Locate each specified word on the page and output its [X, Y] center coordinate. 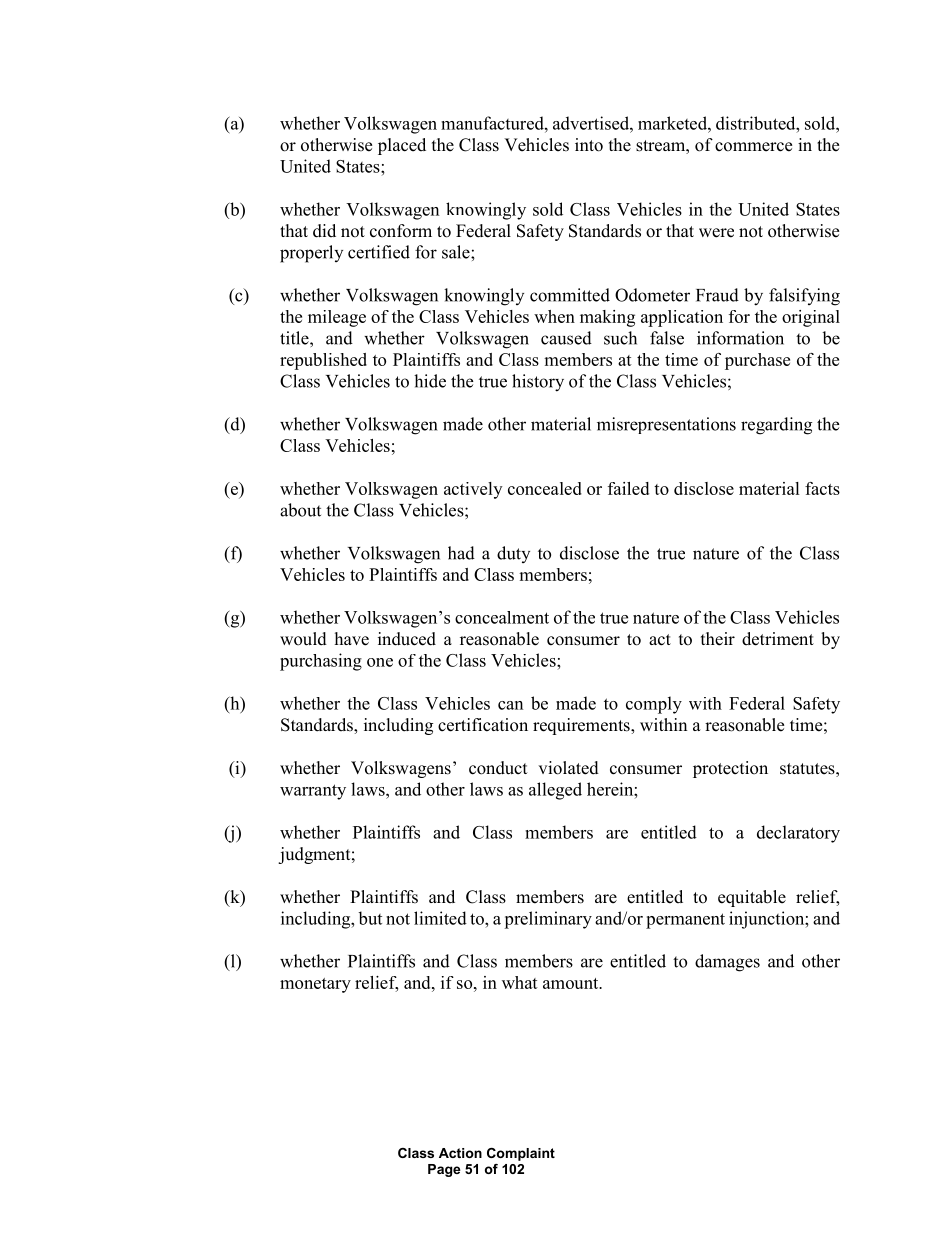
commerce [753, 147]
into [589, 145]
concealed [545, 488]
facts [822, 488]
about [300, 510]
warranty [313, 792]
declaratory [798, 834]
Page [444, 1170]
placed [402, 146]
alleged [555, 791]
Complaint [521, 1154]
